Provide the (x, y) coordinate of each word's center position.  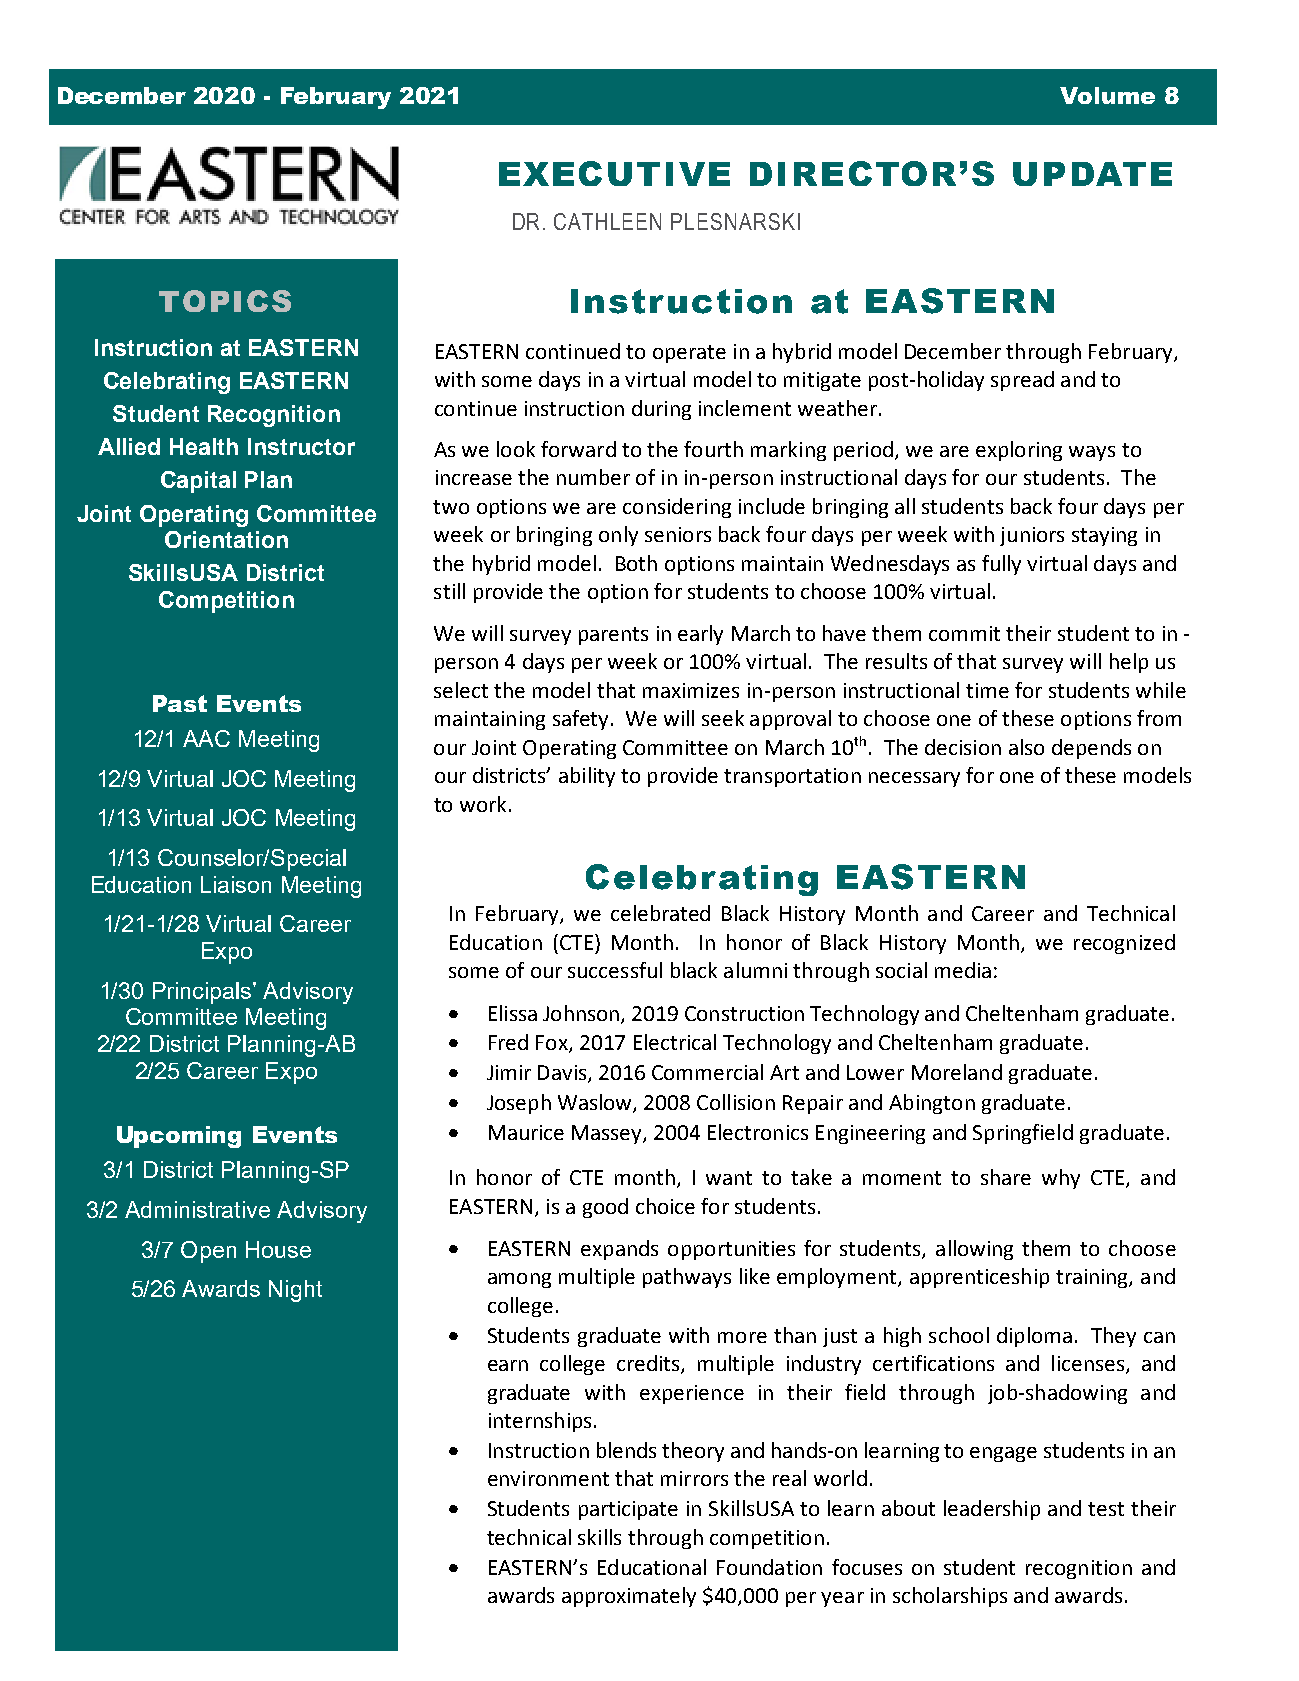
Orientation (226, 539)
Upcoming (179, 1137)
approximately (629, 1597)
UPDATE (1092, 174)
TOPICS (225, 301)
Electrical (675, 1042)
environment (548, 1478)
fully (1001, 565)
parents (613, 636)
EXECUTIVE (614, 173)
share (1006, 1177)
